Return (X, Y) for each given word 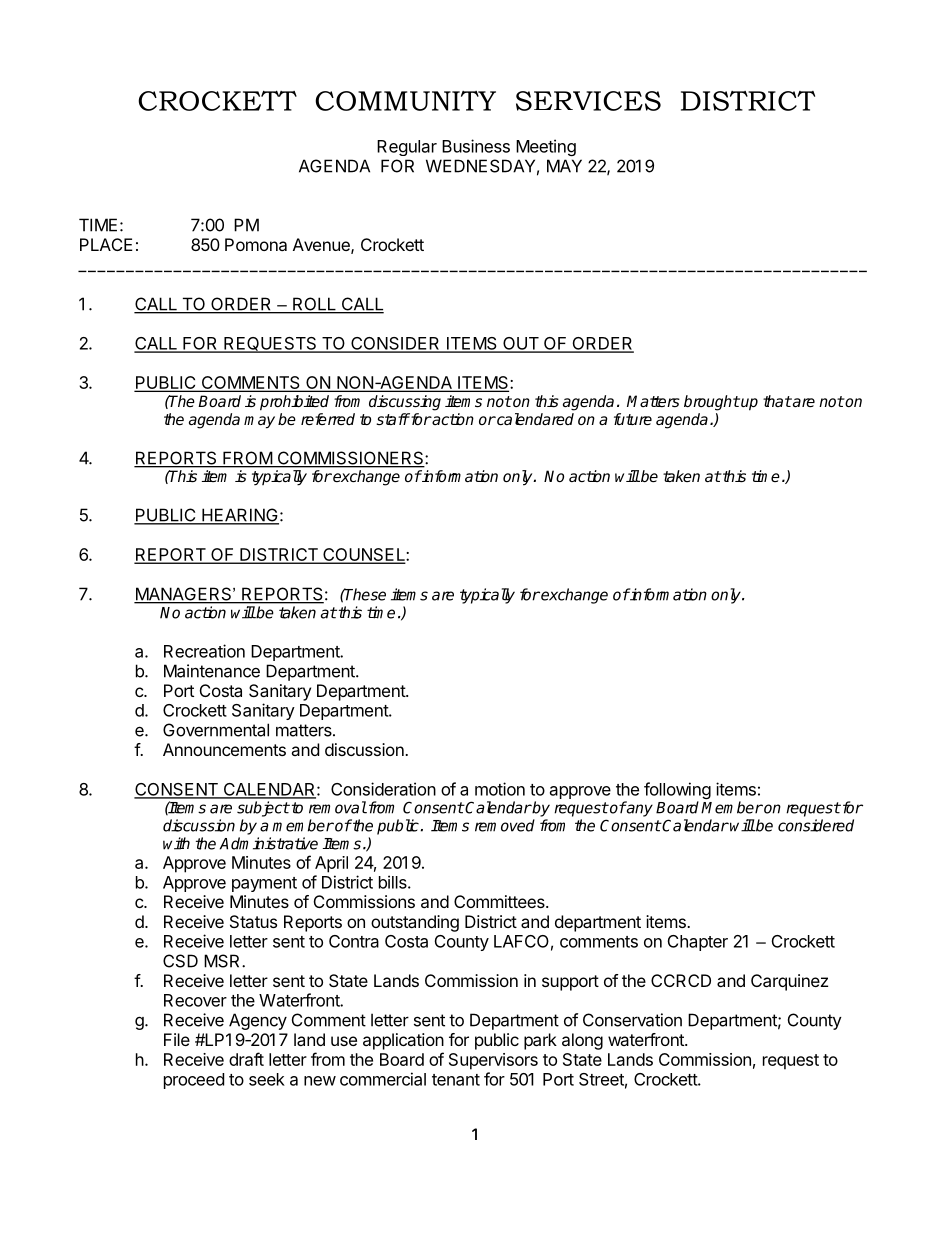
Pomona (256, 244)
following (677, 792)
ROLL (314, 305)
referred (328, 419)
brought (712, 403)
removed (505, 825)
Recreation (204, 651)
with (176, 843)
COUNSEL (364, 555)
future (633, 419)
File (177, 1039)
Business (476, 146)
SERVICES (588, 101)
